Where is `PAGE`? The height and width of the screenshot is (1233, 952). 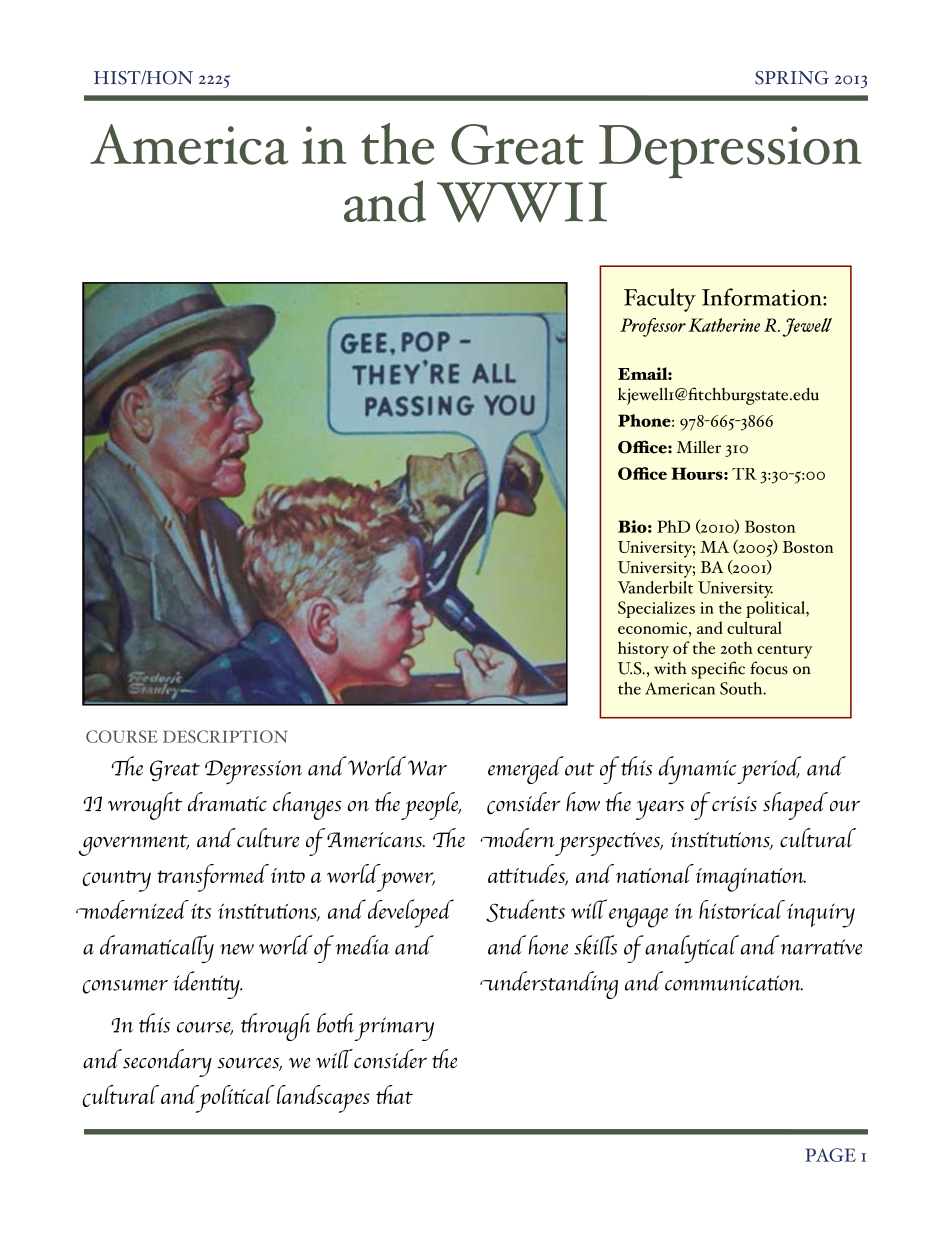
PAGE is located at coordinates (830, 1155).
